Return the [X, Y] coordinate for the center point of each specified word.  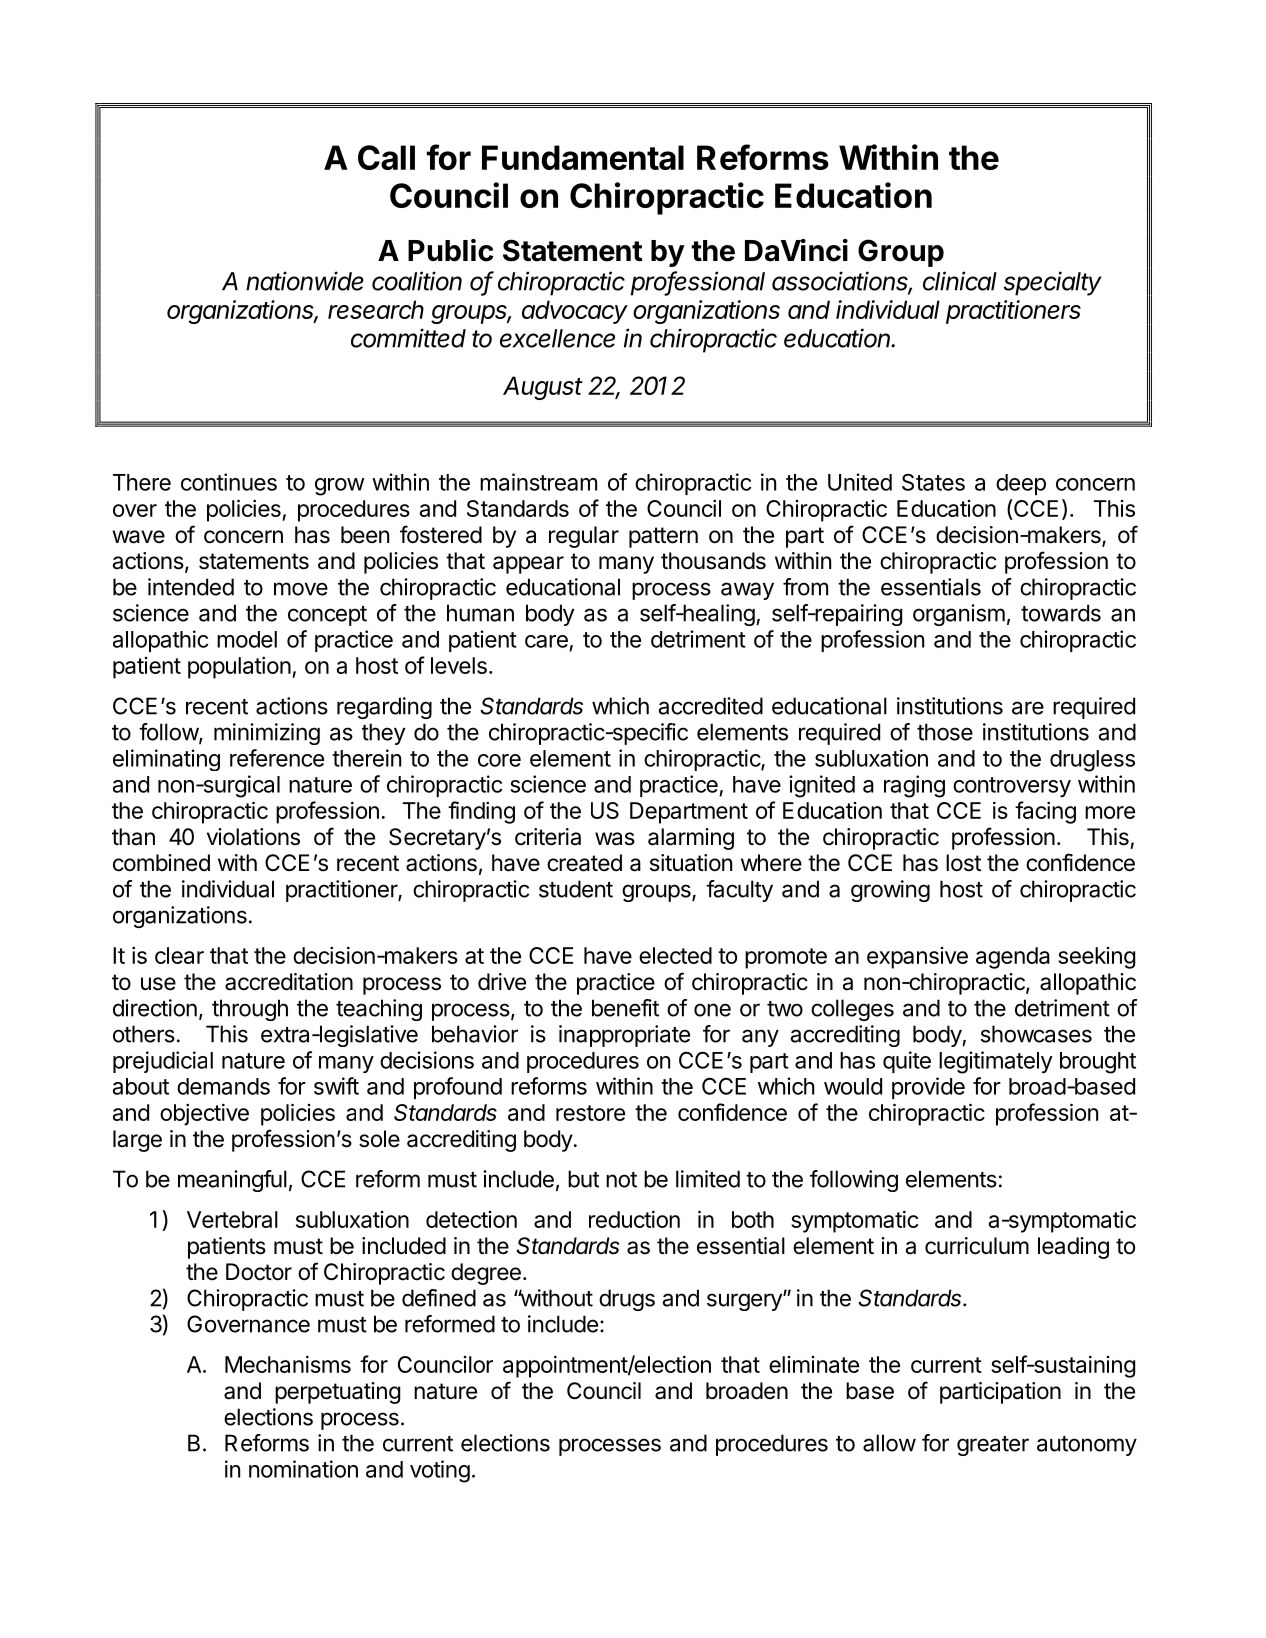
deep [1021, 484]
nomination [303, 1469]
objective [204, 1115]
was [615, 839]
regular [584, 537]
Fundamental [583, 157]
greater [993, 1446]
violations [253, 837]
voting [440, 1471]
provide [928, 1088]
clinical [960, 281]
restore [590, 1113]
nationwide [305, 281]
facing [1045, 812]
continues [229, 482]
